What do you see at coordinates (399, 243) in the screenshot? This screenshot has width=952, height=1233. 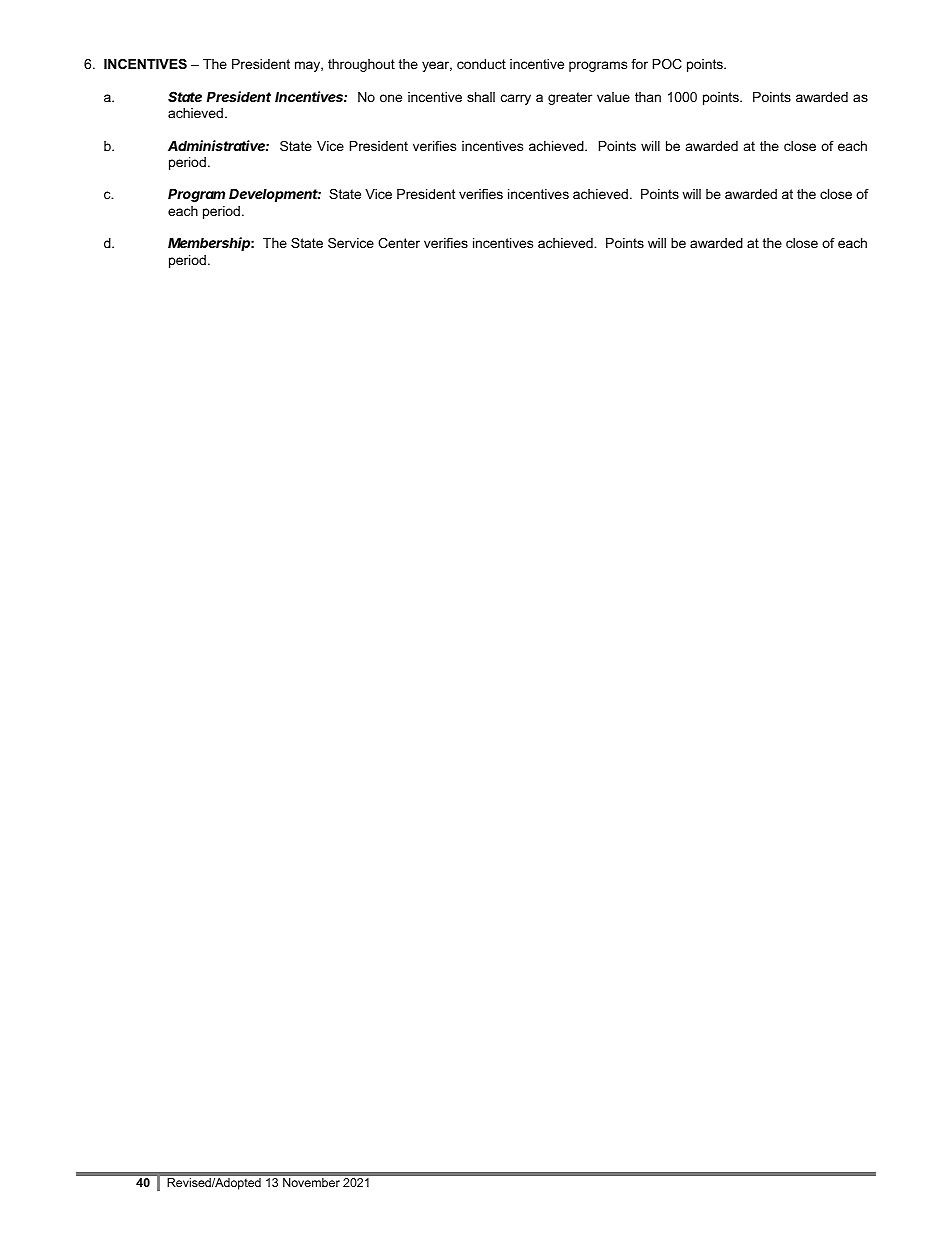 I see `Center` at bounding box center [399, 243].
